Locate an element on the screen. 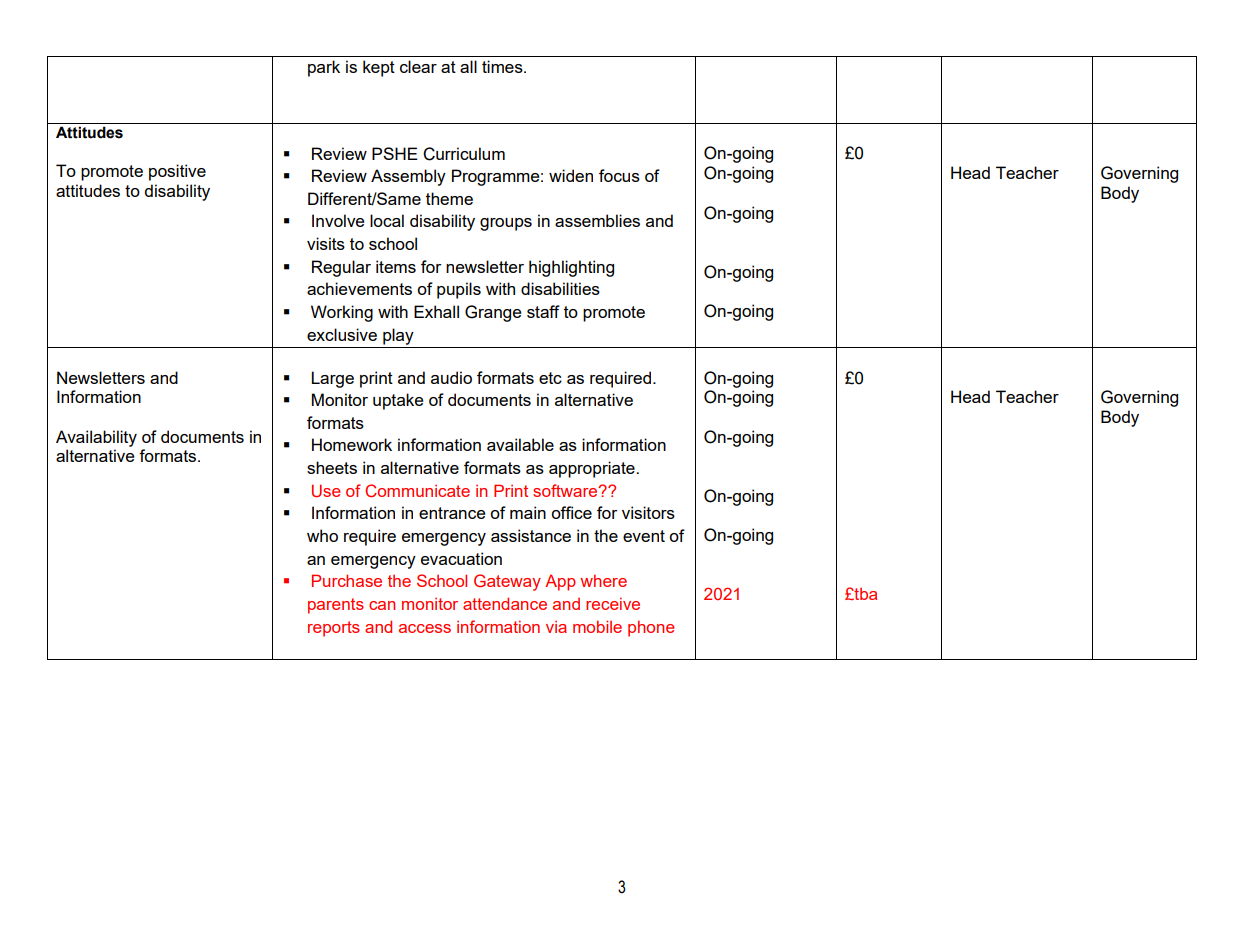 This screenshot has height=952, width=1233. exclusive is located at coordinates (342, 334).
